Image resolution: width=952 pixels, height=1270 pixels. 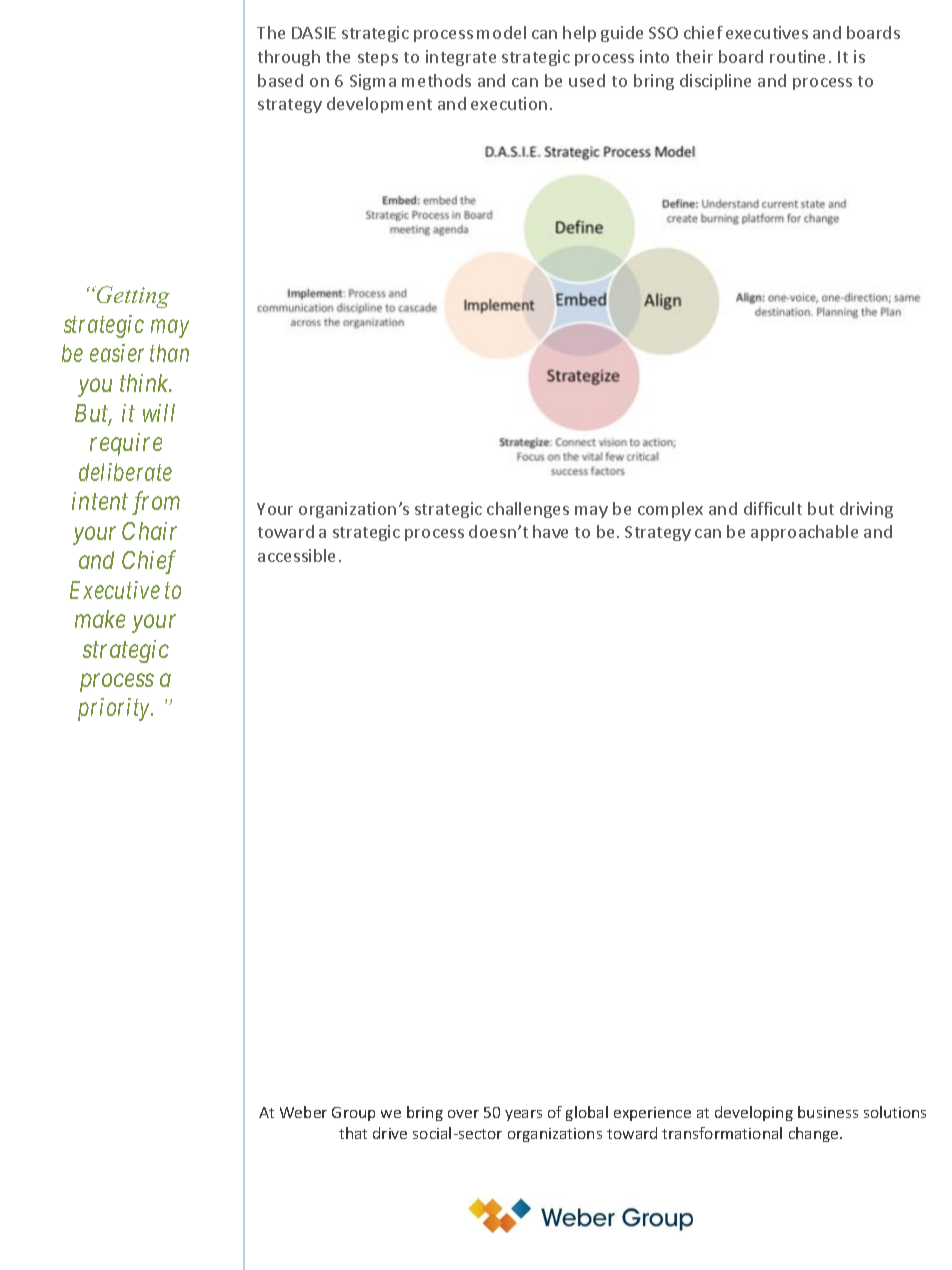 What do you see at coordinates (115, 709) in the screenshot?
I see `priority` at bounding box center [115, 709].
